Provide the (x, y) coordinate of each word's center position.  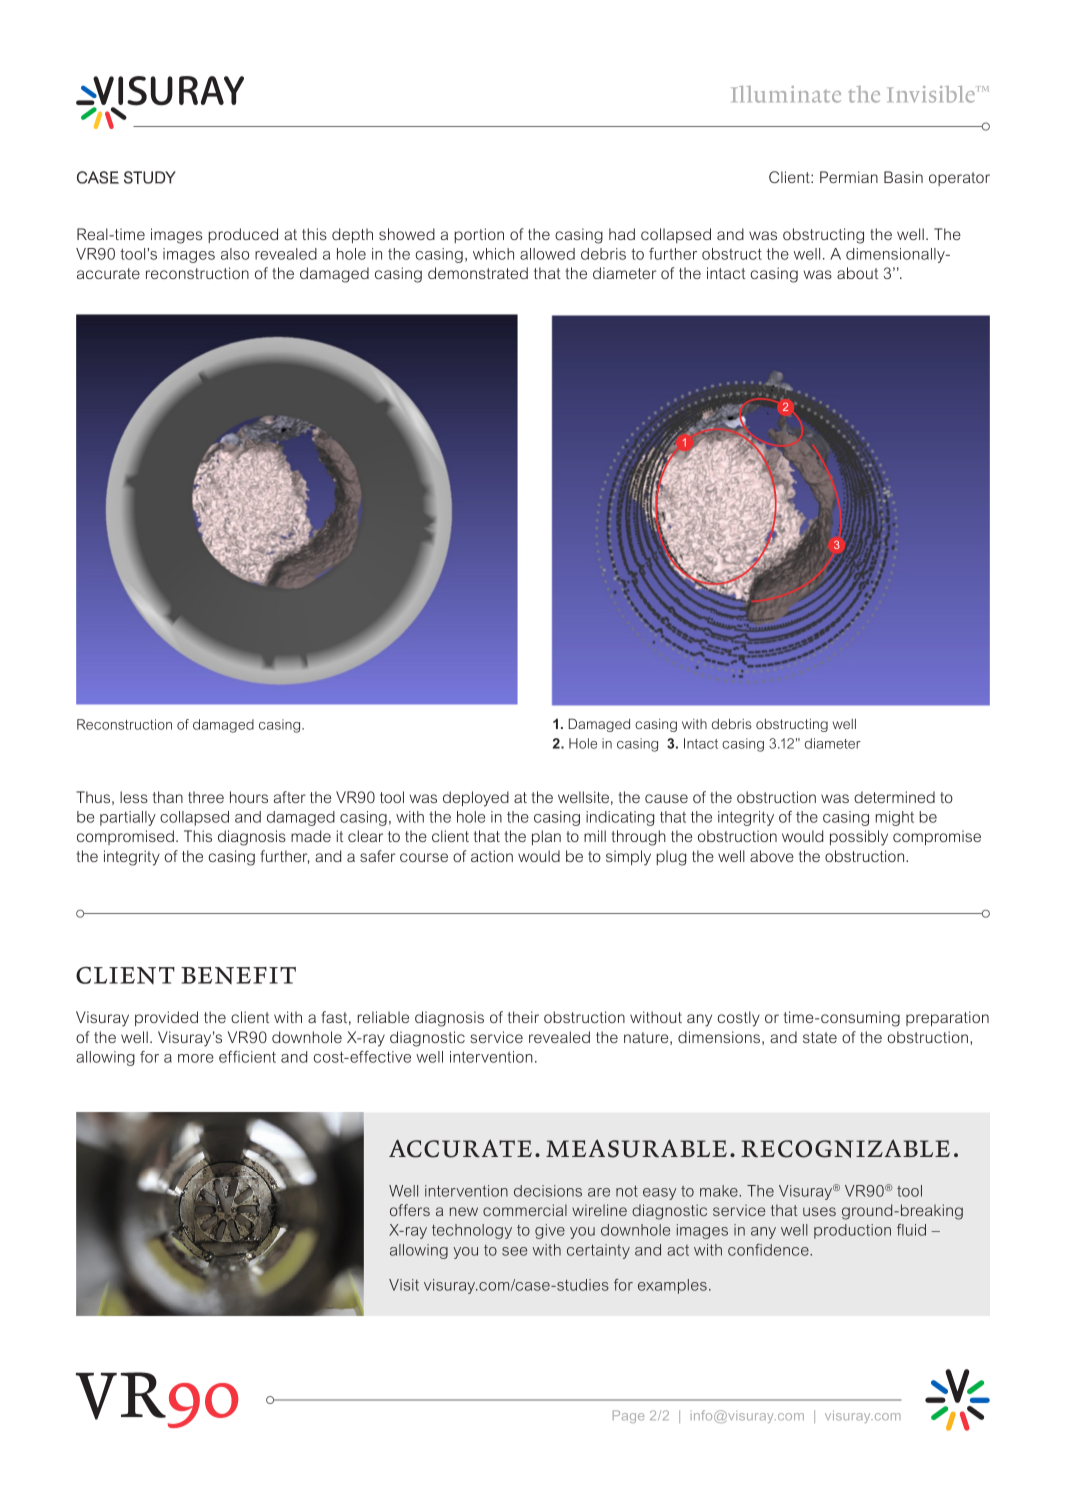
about (857, 273)
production (852, 1231)
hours (249, 797)
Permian (849, 177)
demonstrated (478, 273)
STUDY (150, 177)
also (235, 254)
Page (628, 1416)
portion (479, 235)
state (820, 1037)
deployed (476, 799)
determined (894, 797)
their (523, 1017)
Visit (404, 1285)
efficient (247, 1057)
